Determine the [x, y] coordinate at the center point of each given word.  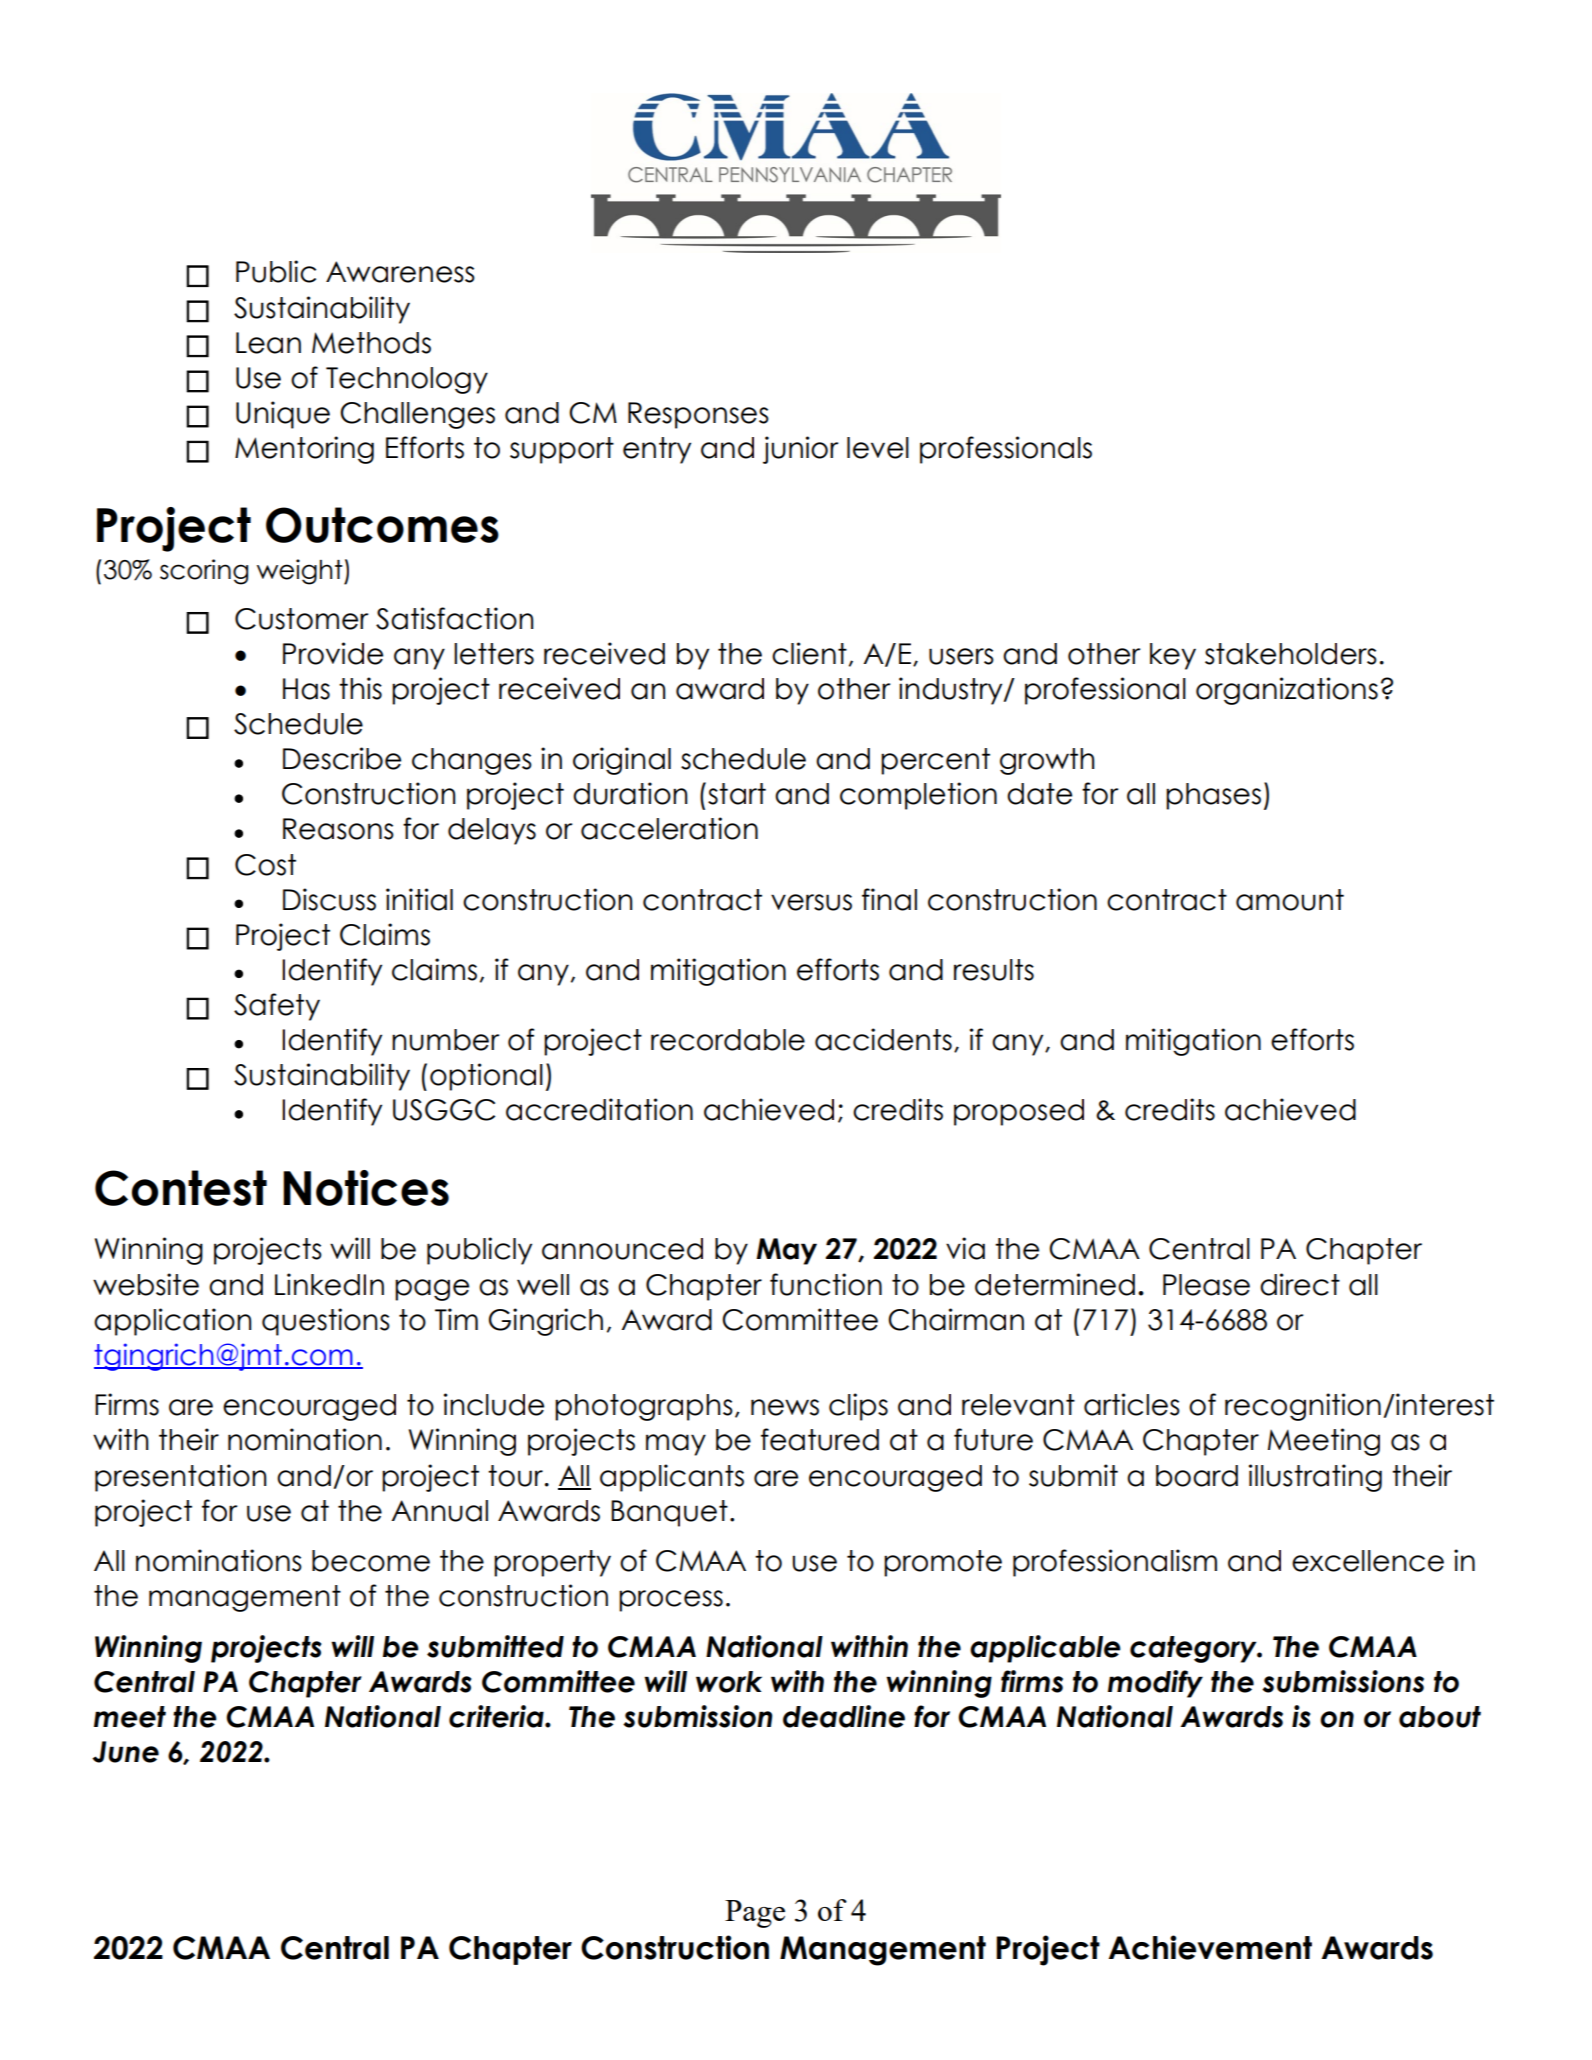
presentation [180, 1478]
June [125, 1752]
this [360, 688]
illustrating [1315, 1478]
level [878, 448]
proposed [1019, 1112]
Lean [268, 343]
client [809, 653]
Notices [366, 1188]
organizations [1287, 691]
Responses [698, 415]
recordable [728, 1040]
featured [820, 1439]
